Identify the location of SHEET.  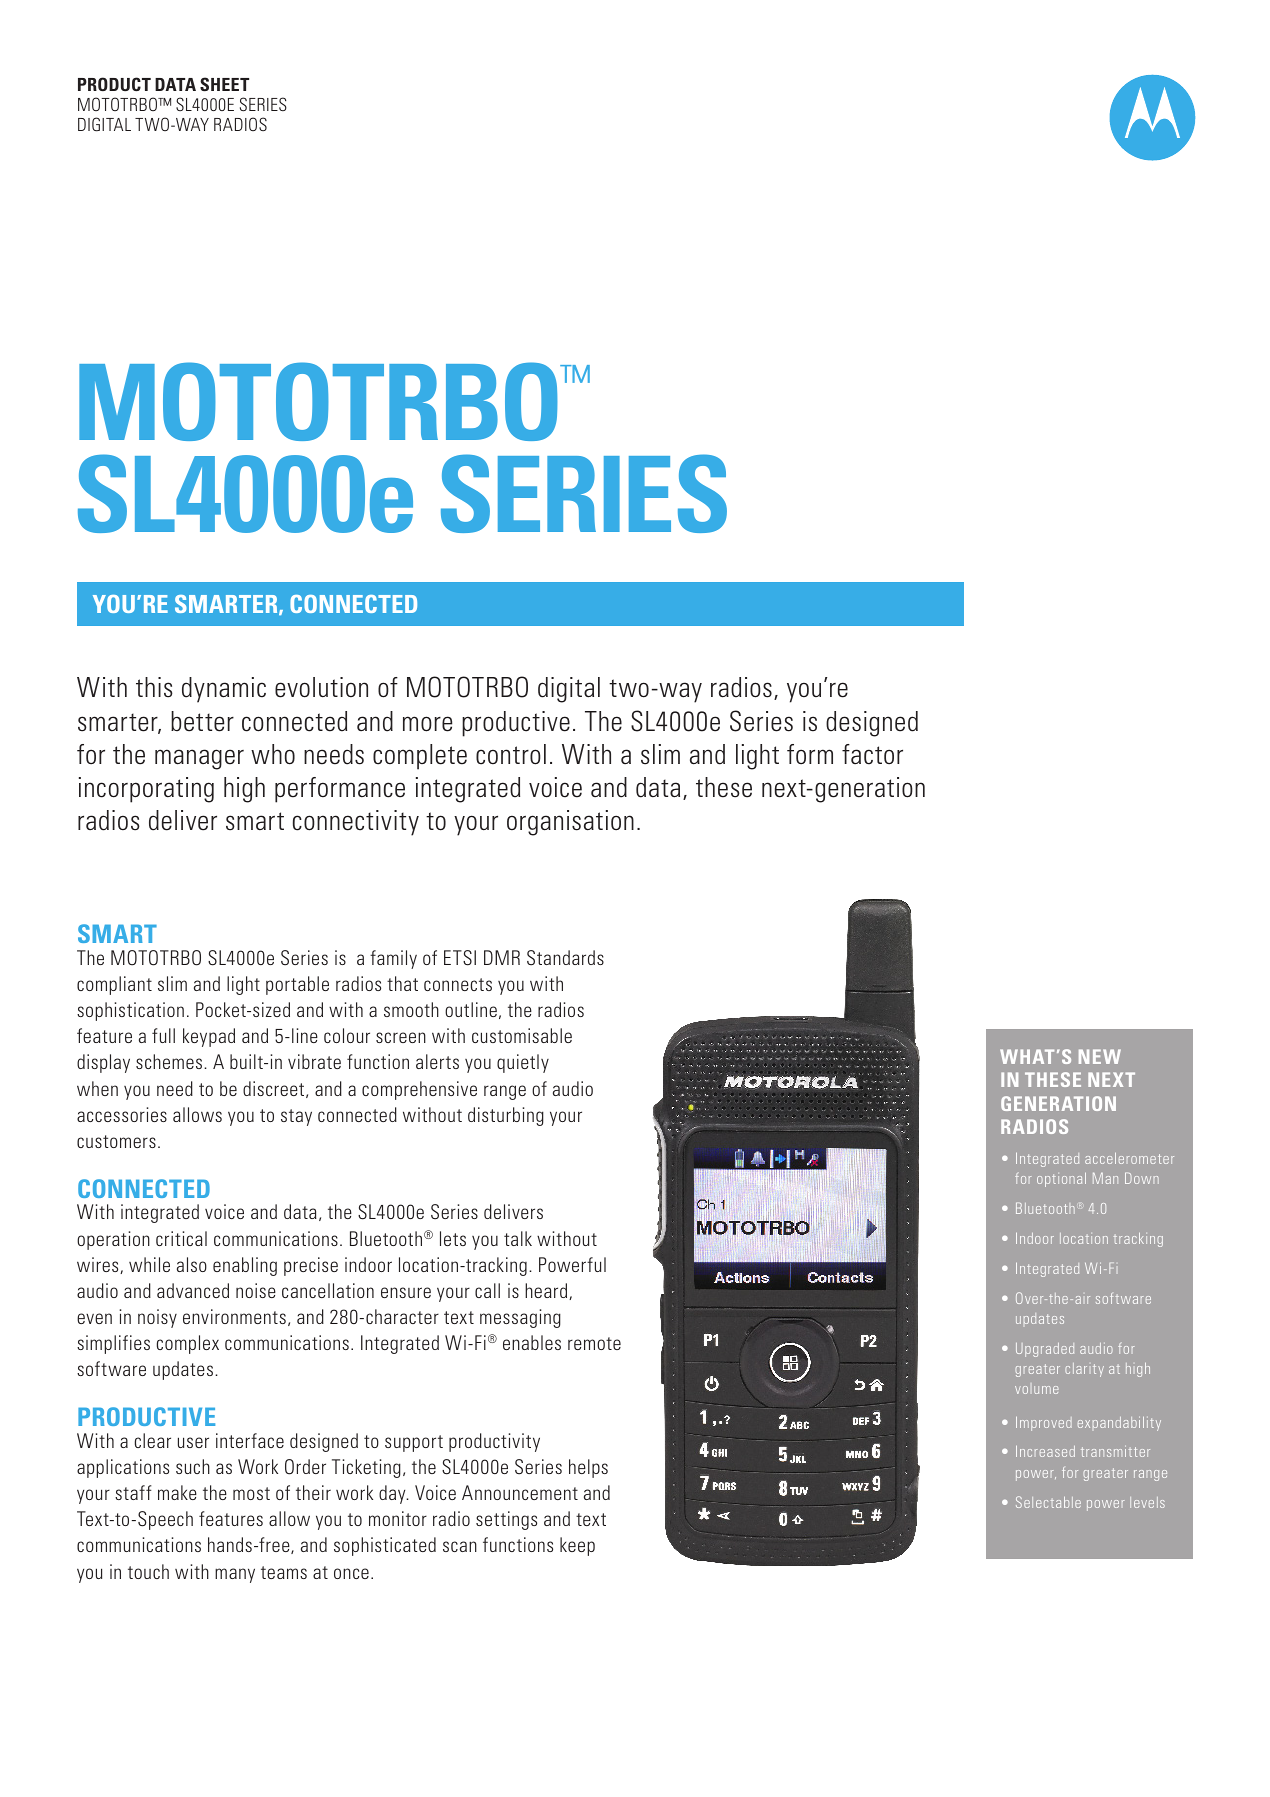
(224, 84).
